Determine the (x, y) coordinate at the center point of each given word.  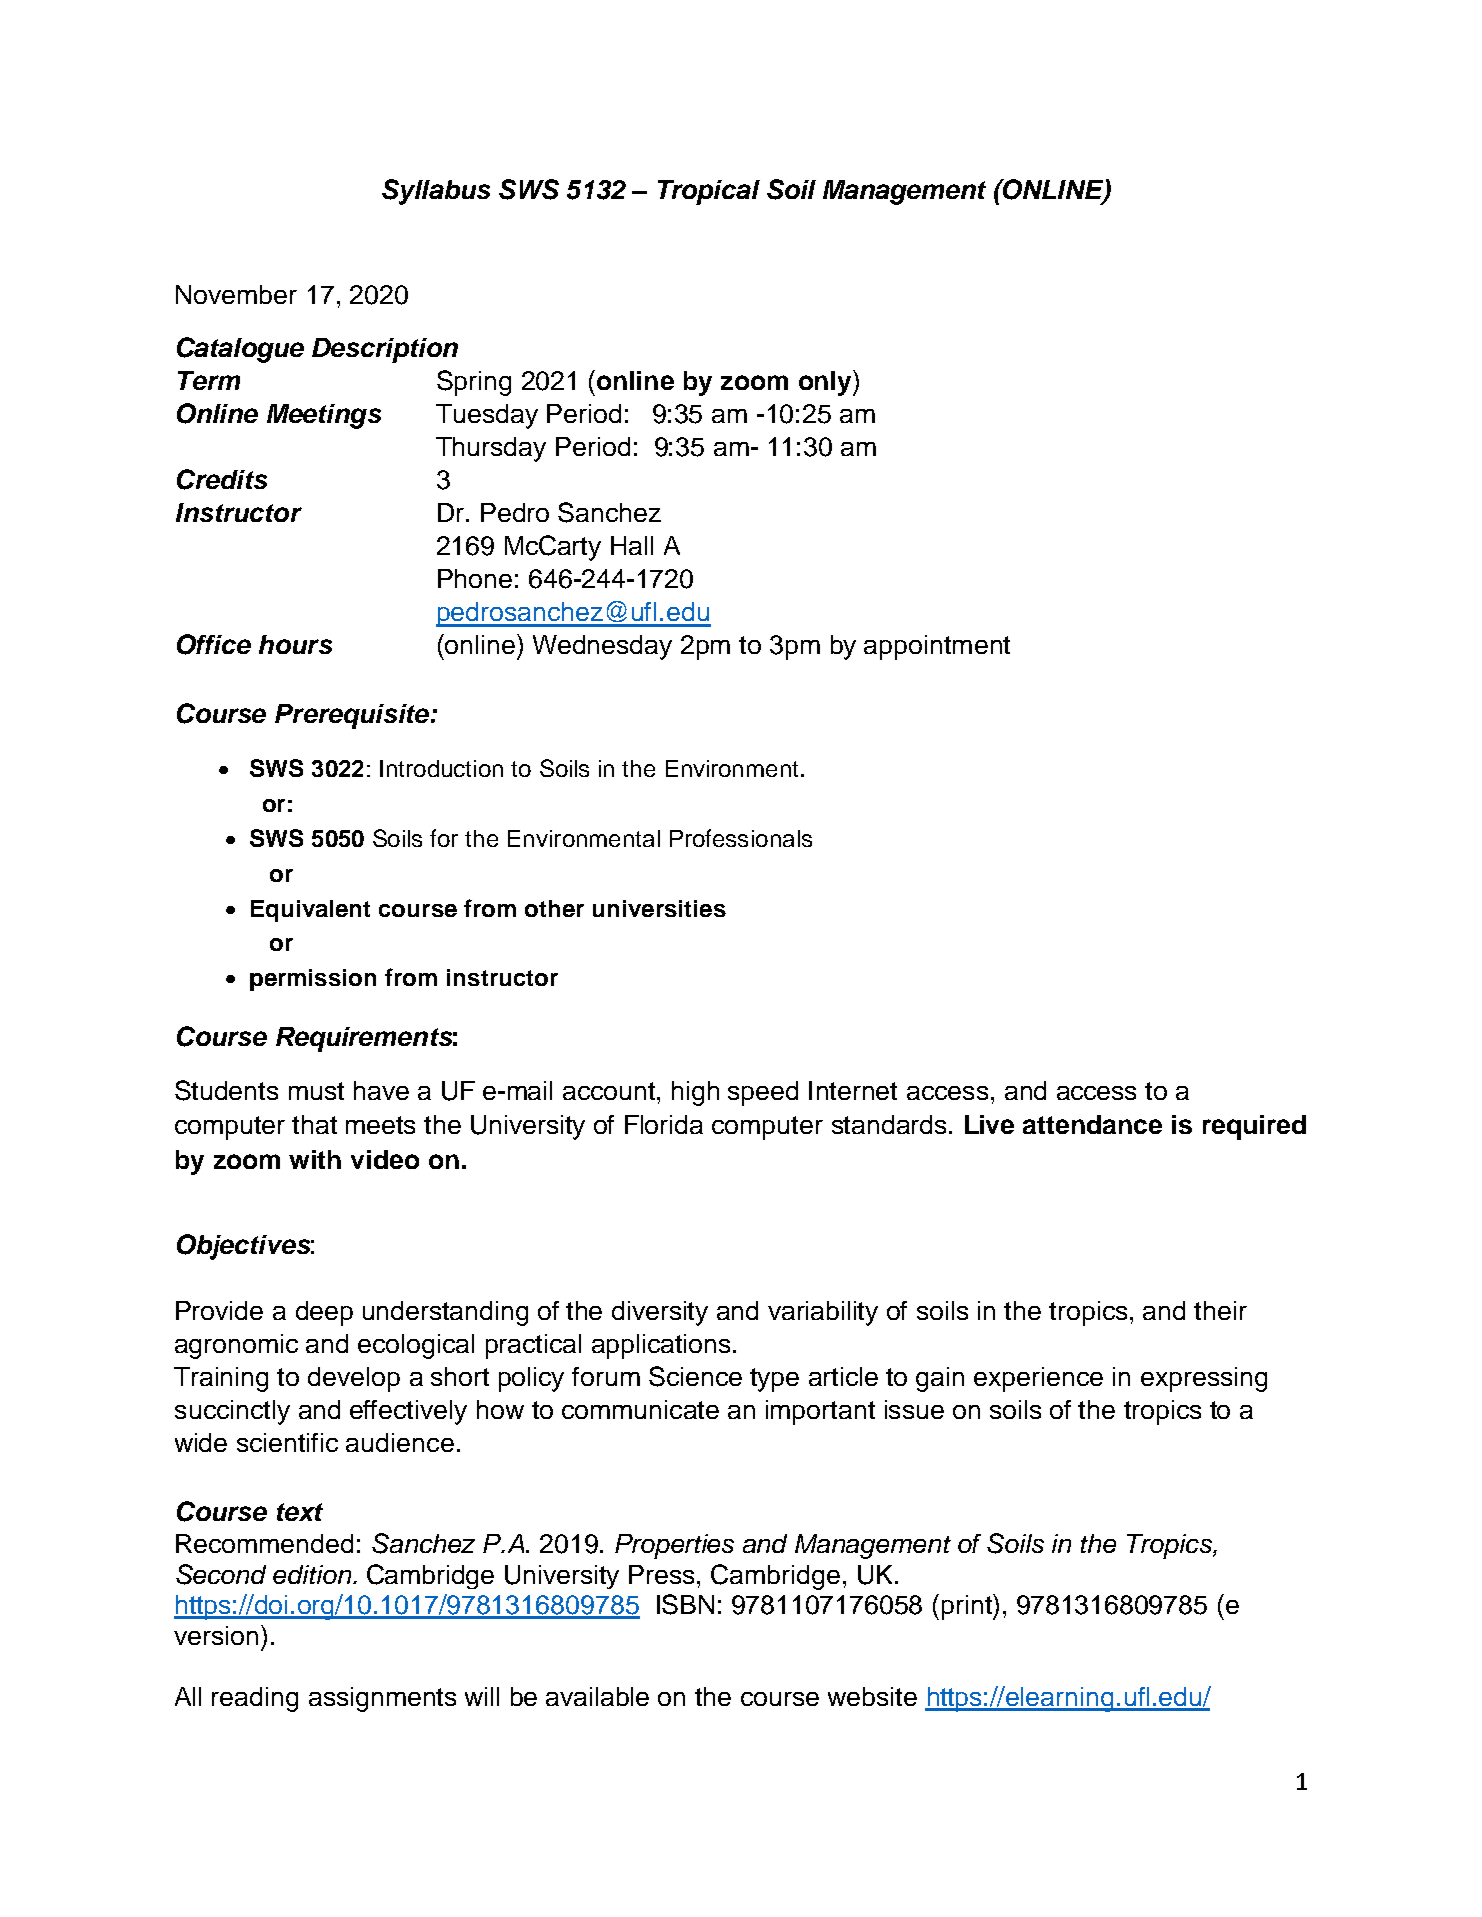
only (826, 383)
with (315, 1159)
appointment (937, 647)
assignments (382, 1699)
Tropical (709, 192)
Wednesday (602, 647)
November (236, 294)
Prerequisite (352, 716)
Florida (664, 1124)
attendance (1092, 1124)
